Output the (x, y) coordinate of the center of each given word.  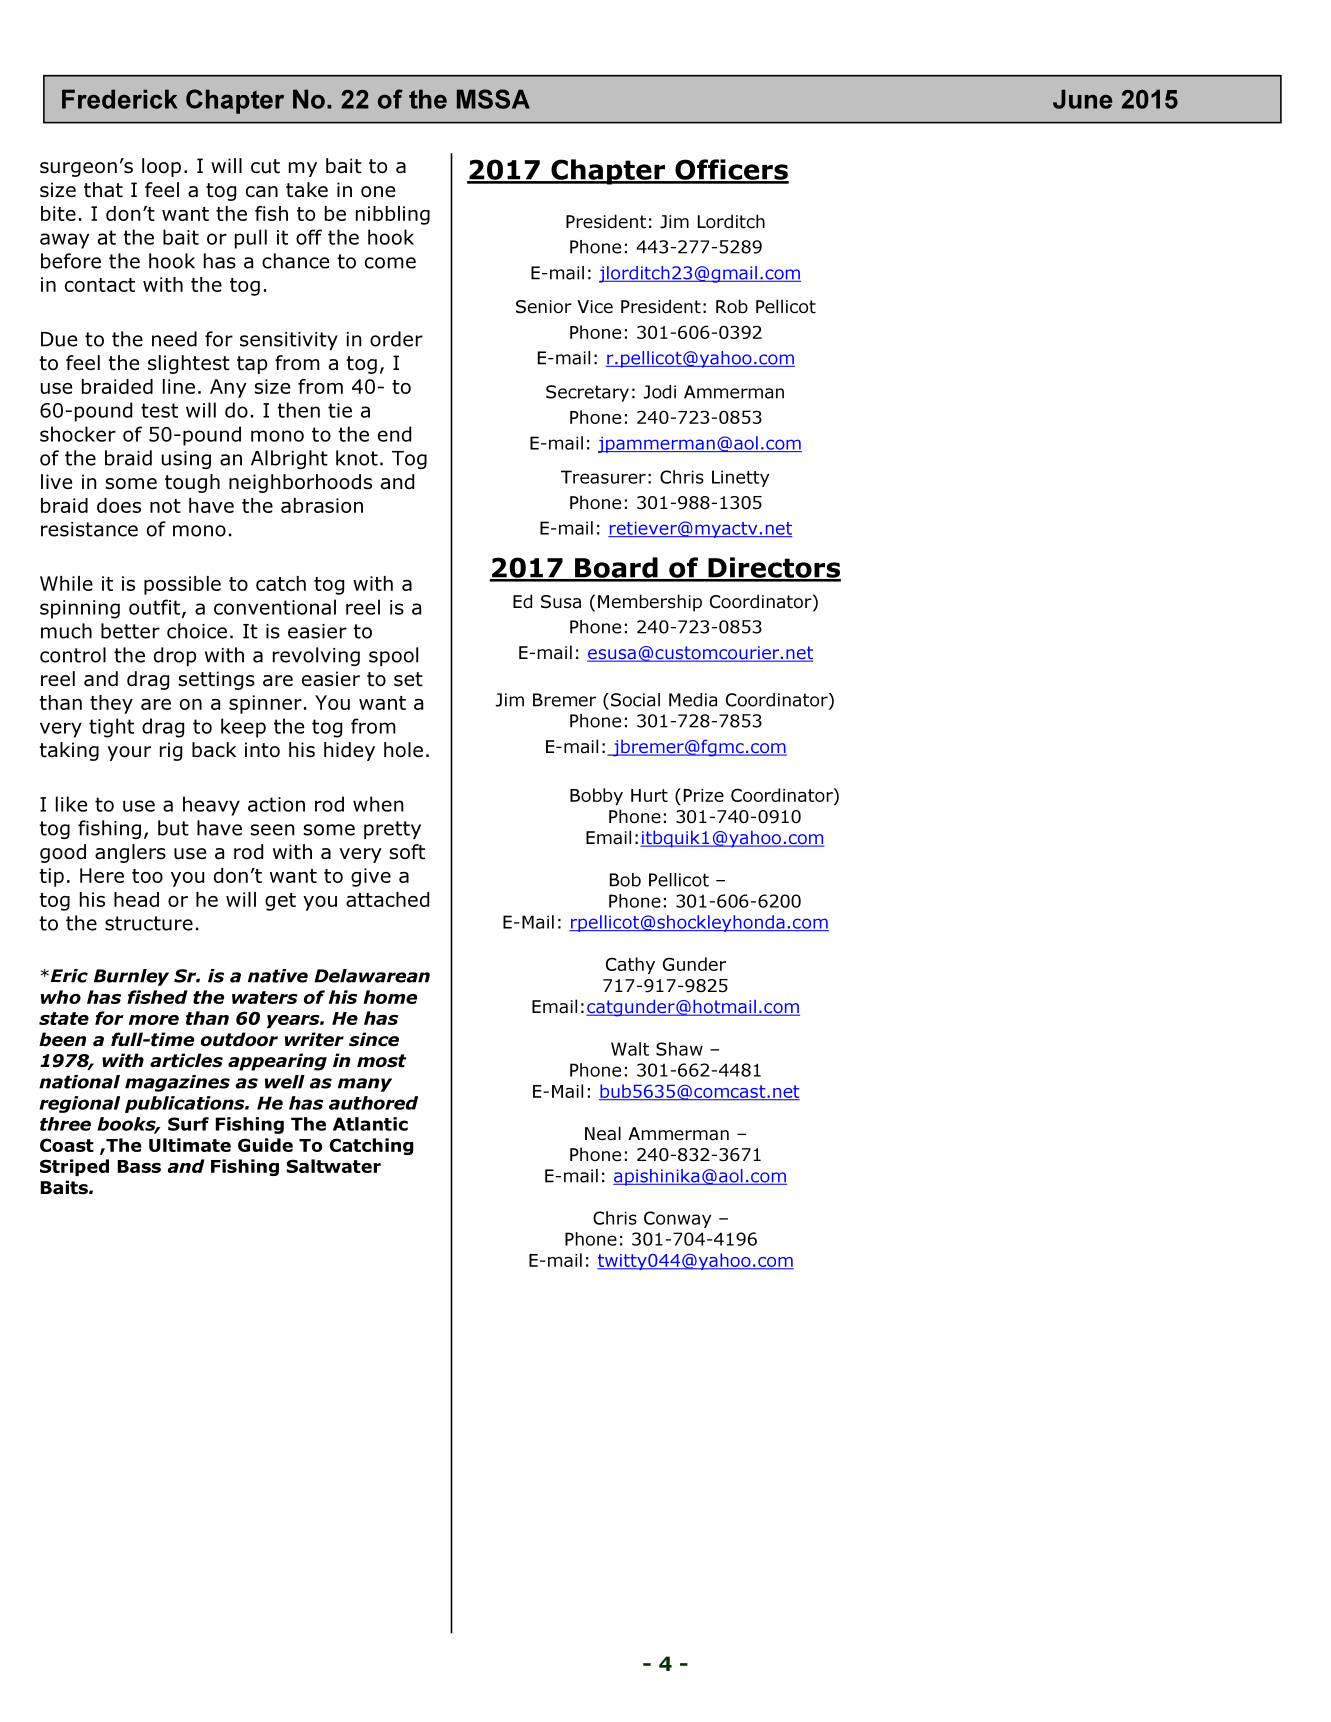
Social (635, 700)
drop (175, 656)
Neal (603, 1133)
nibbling (393, 215)
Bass (139, 1166)
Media (693, 700)
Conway (677, 1219)
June (1083, 99)
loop (161, 167)
